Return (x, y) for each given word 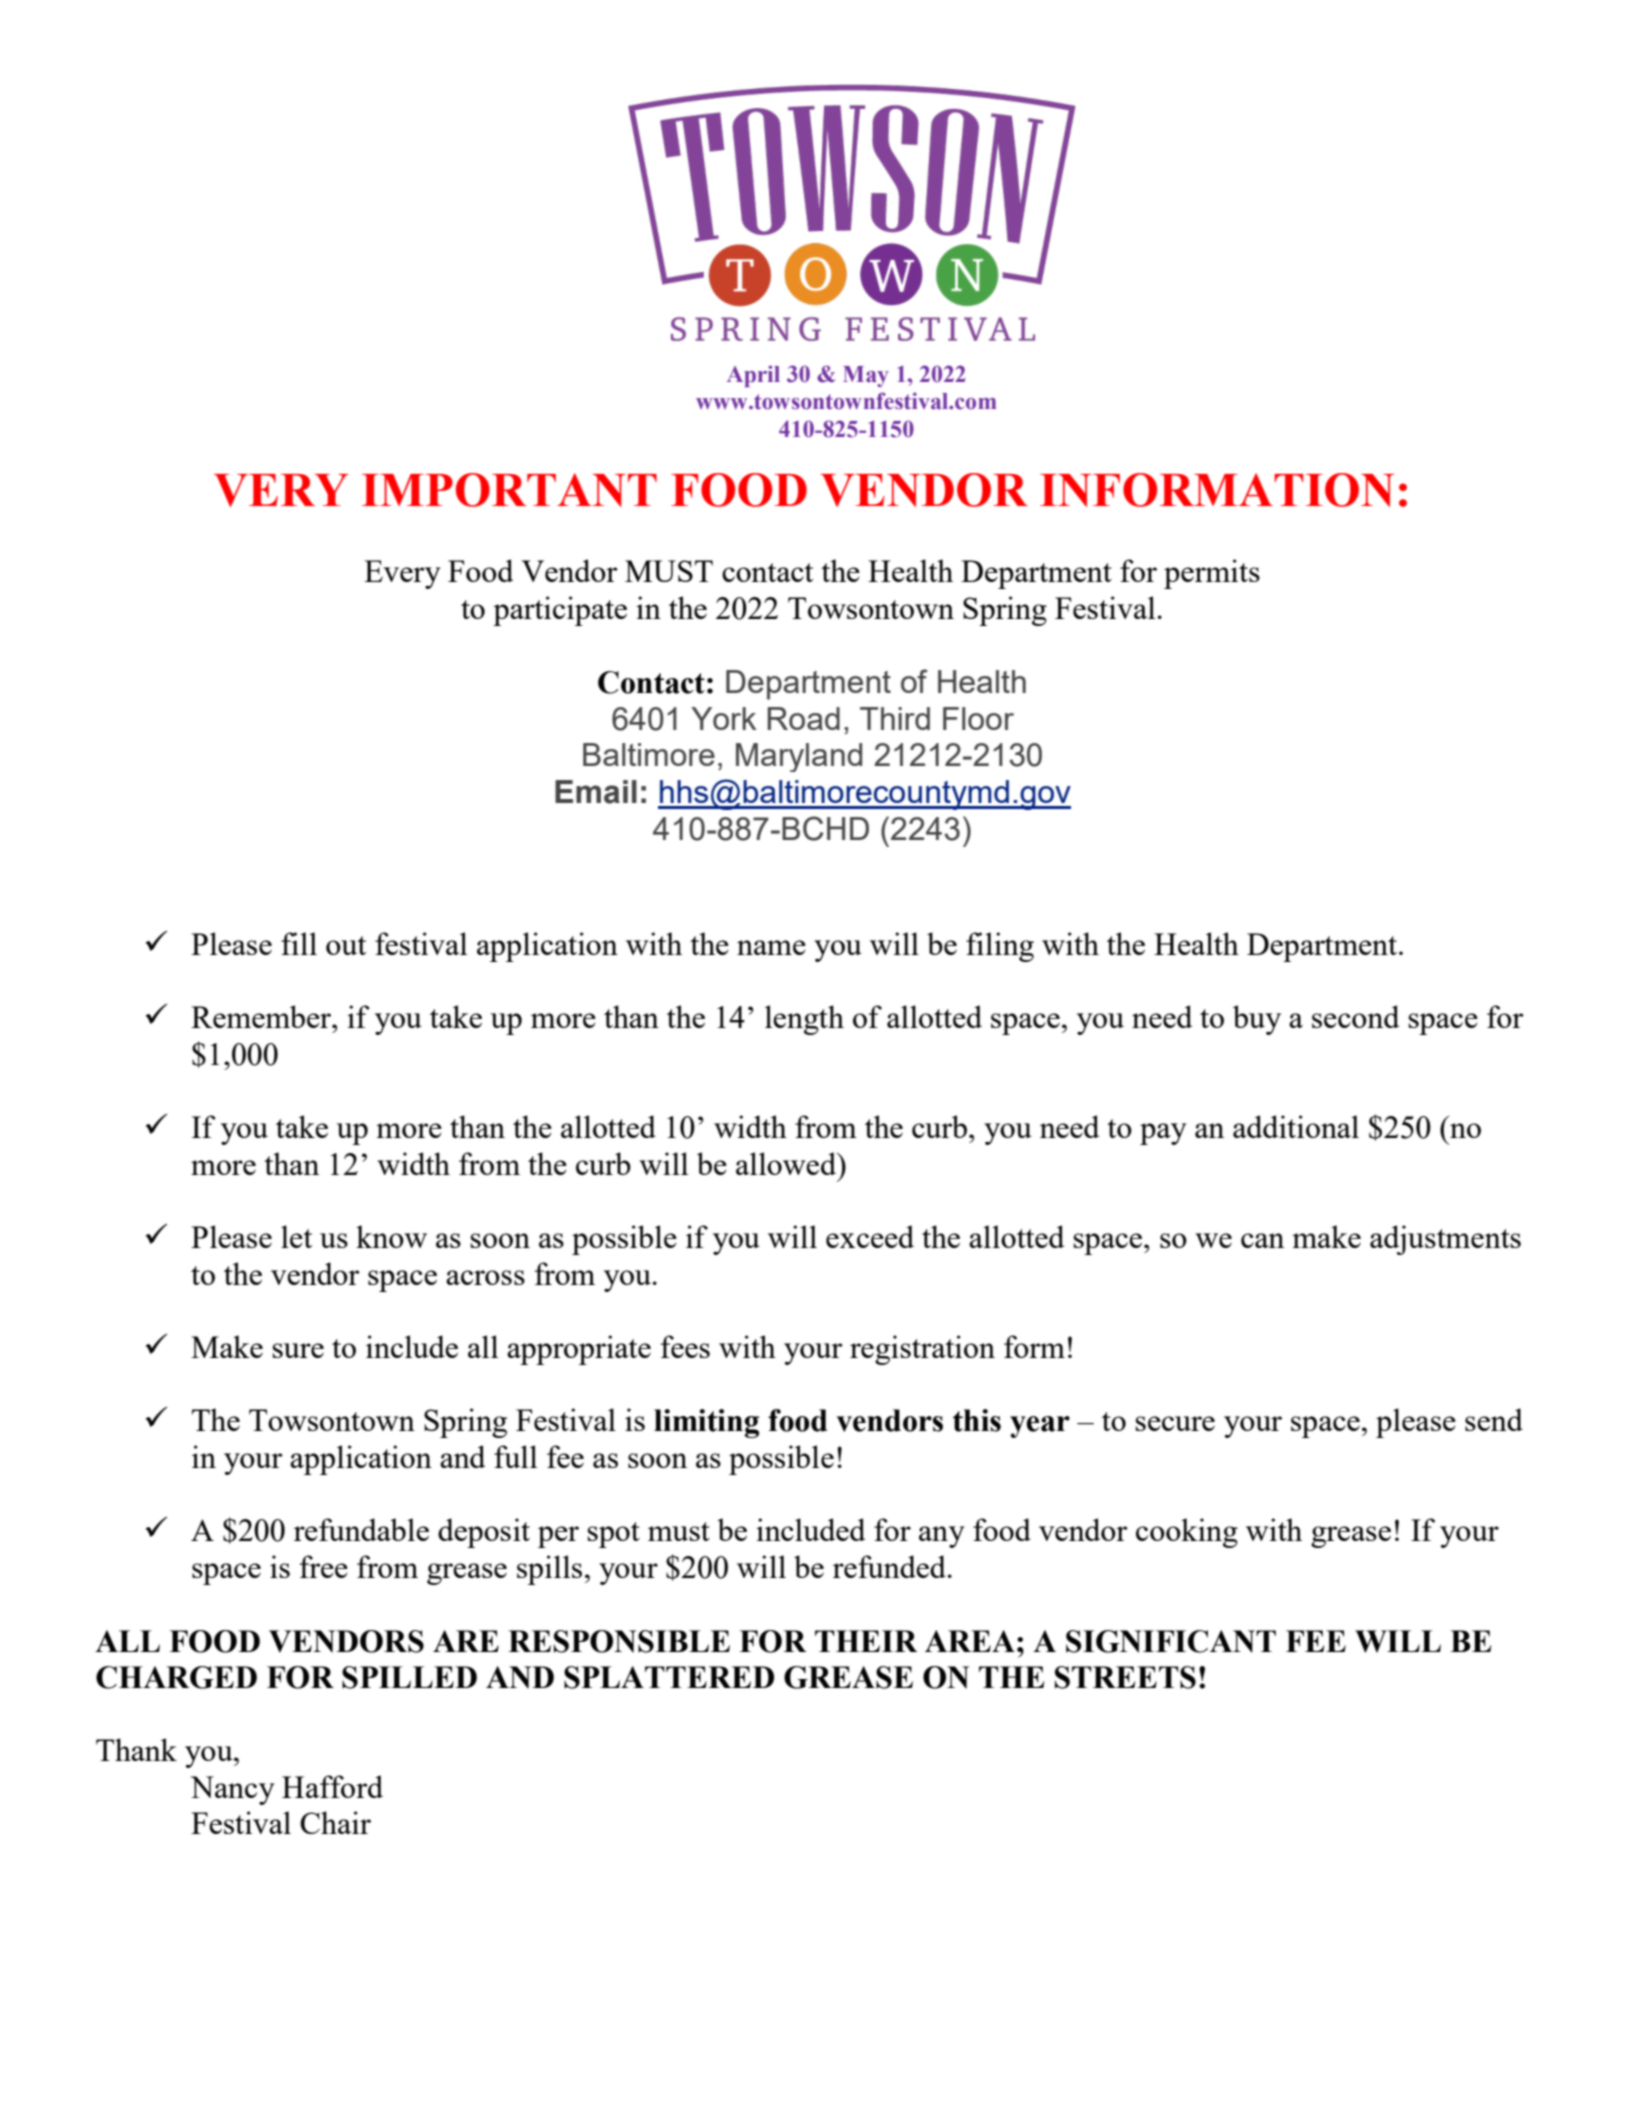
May (866, 376)
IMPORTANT (509, 490)
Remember (262, 1016)
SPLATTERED (669, 1677)
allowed (787, 1163)
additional (1296, 1126)
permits (1212, 574)
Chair (335, 1822)
